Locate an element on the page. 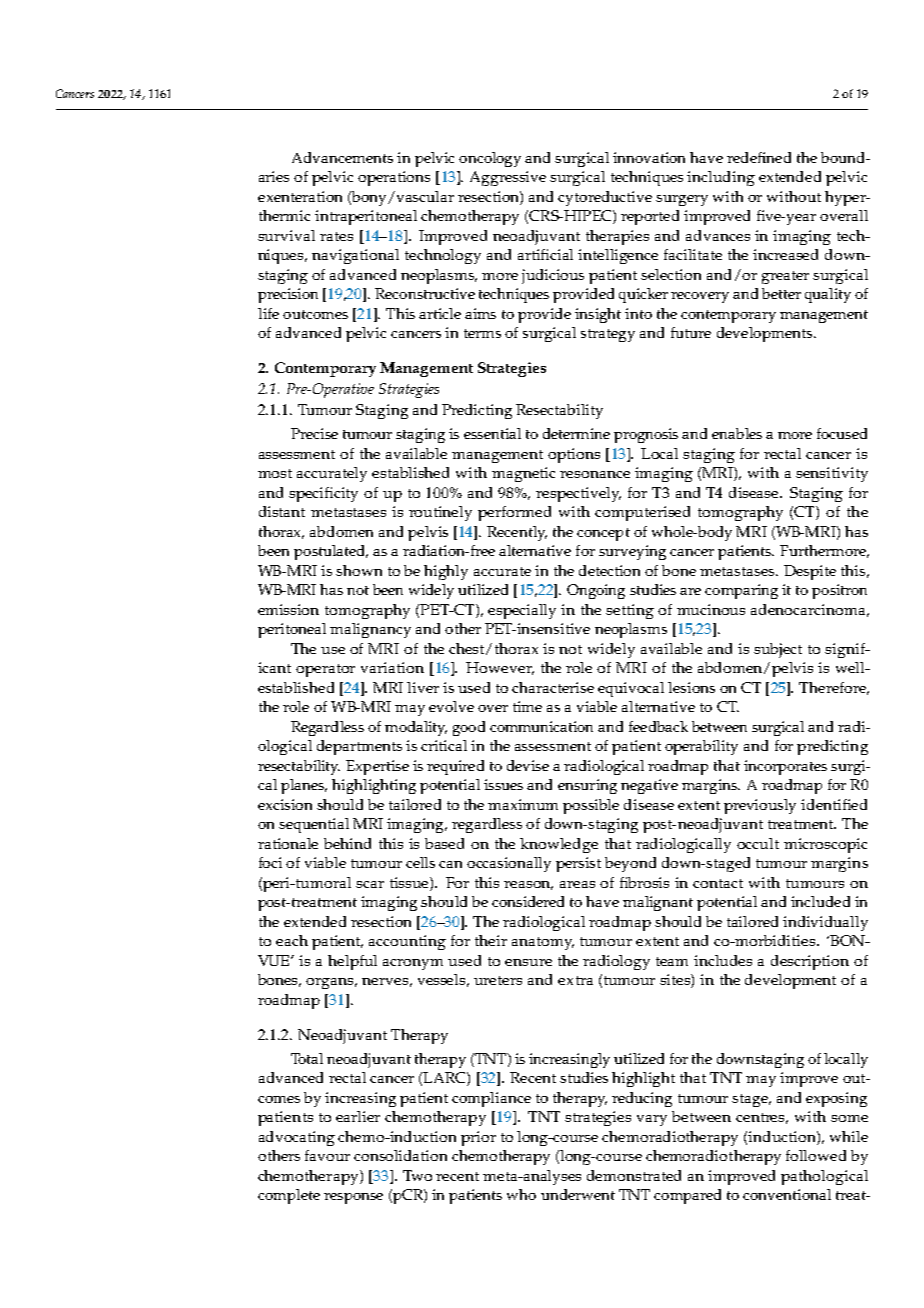 This document has height=1308, width=924. Advancements is located at coordinates (342, 157).
